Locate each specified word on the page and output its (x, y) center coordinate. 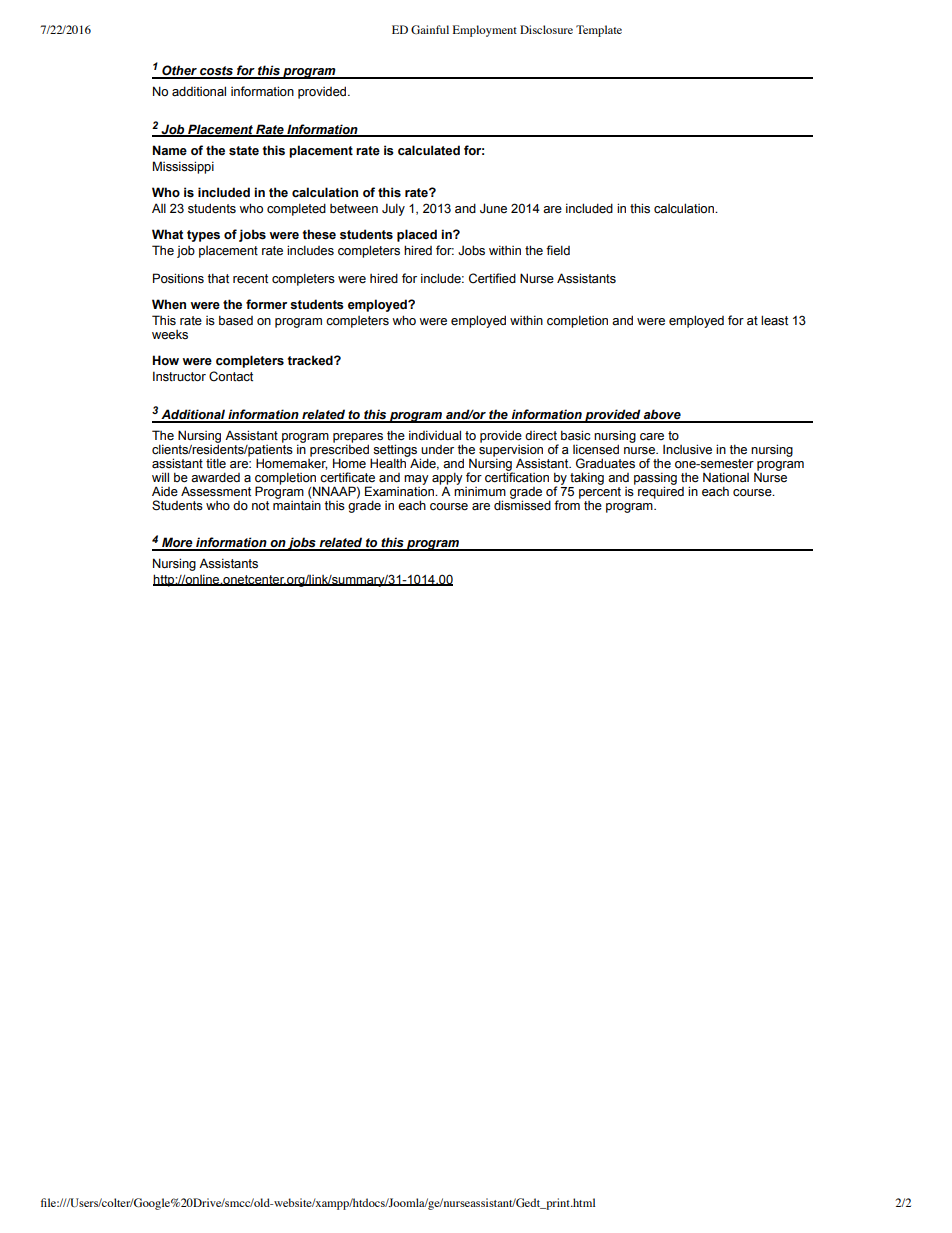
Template (599, 31)
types (203, 236)
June (493, 208)
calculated (429, 150)
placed (417, 235)
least (774, 320)
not (260, 506)
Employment (485, 31)
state (244, 151)
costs (216, 72)
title (216, 463)
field (558, 250)
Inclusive (687, 449)
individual (435, 435)
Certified (492, 278)
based (236, 320)
